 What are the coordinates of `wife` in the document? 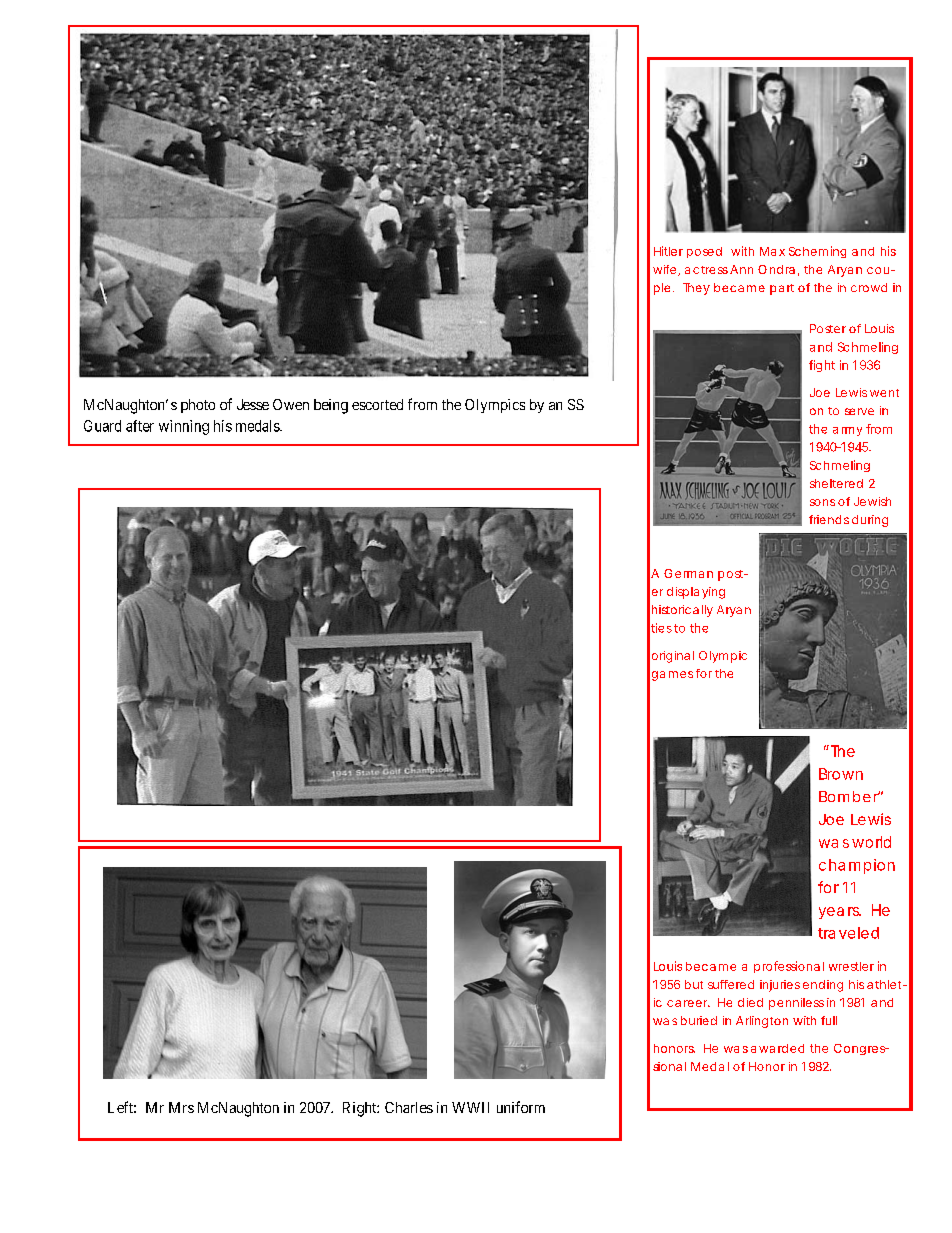 It's located at (664, 269).
